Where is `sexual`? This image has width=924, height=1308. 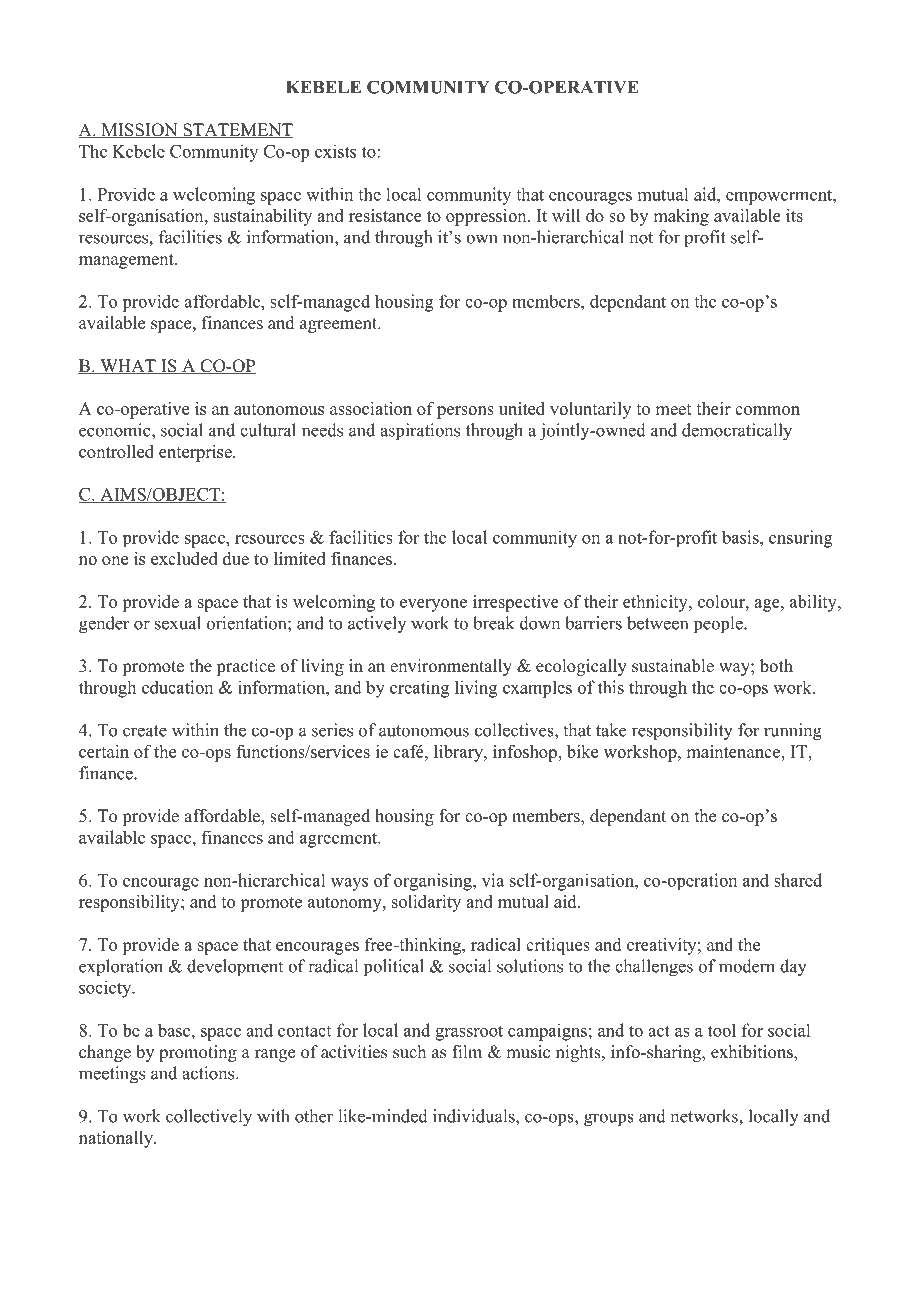 sexual is located at coordinates (178, 623).
